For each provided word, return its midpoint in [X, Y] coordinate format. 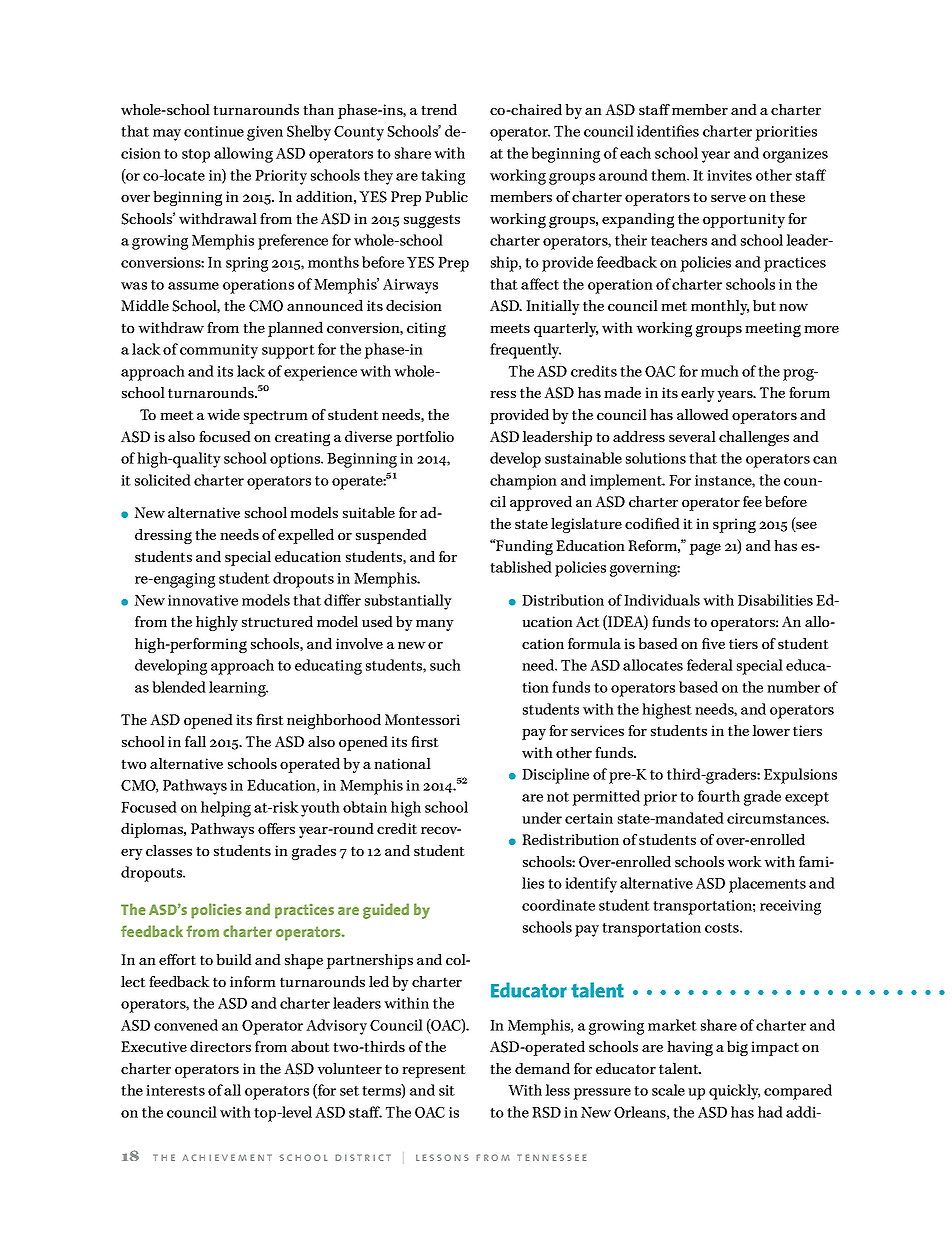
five [713, 643]
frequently [525, 351]
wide [223, 414]
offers [276, 828]
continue [214, 131]
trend [439, 109]
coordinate [558, 905]
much [720, 371]
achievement [227, 1157]
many [435, 625]
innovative [203, 600]
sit [447, 1090]
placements [767, 885]
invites [729, 175]
